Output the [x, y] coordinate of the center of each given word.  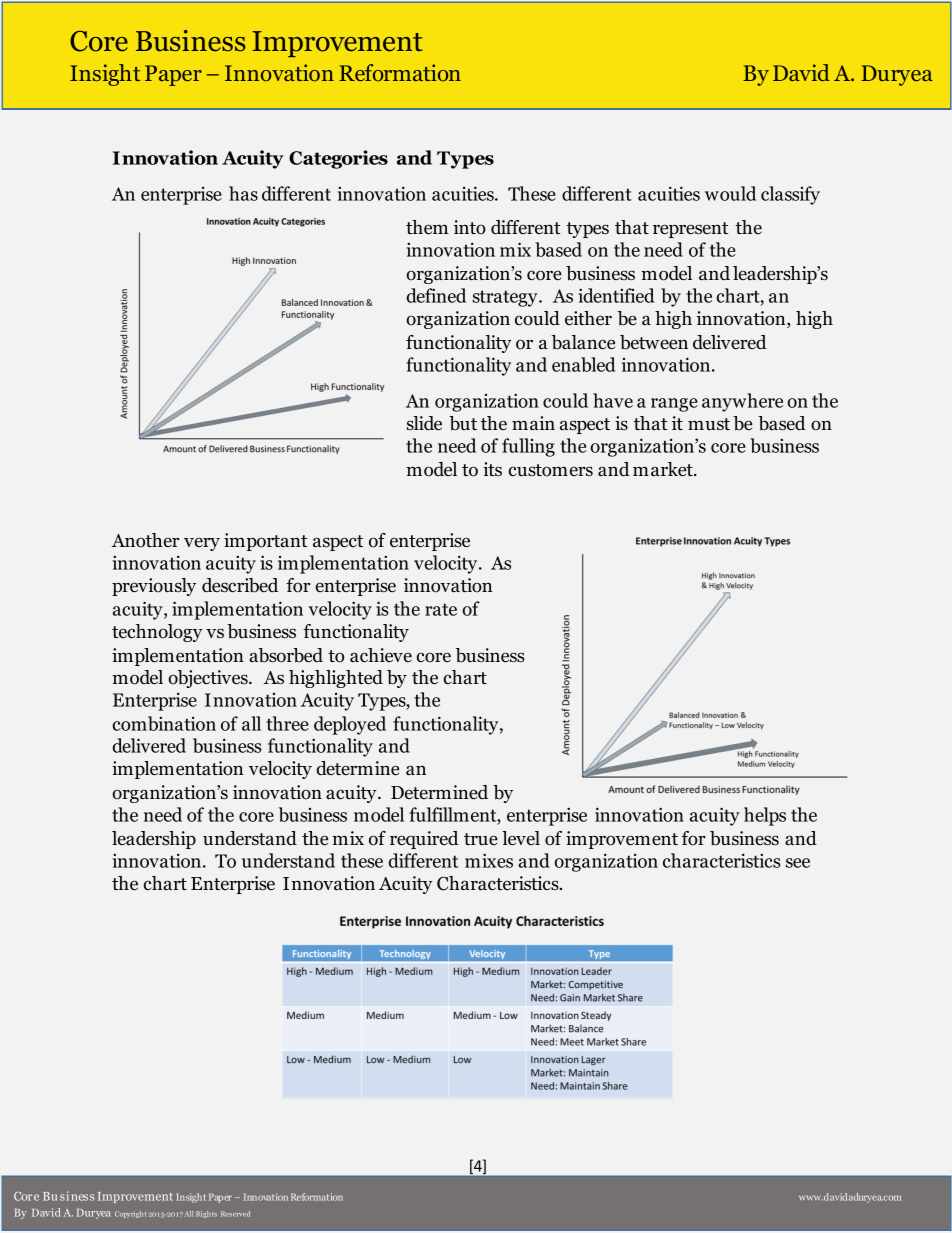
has [243, 193]
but [463, 423]
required [424, 840]
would [730, 193]
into [470, 227]
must [709, 424]
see [798, 863]
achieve [381, 655]
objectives [209, 679]
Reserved [235, 1214]
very [202, 544]
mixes [489, 860]
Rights [206, 1214]
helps [765, 816]
